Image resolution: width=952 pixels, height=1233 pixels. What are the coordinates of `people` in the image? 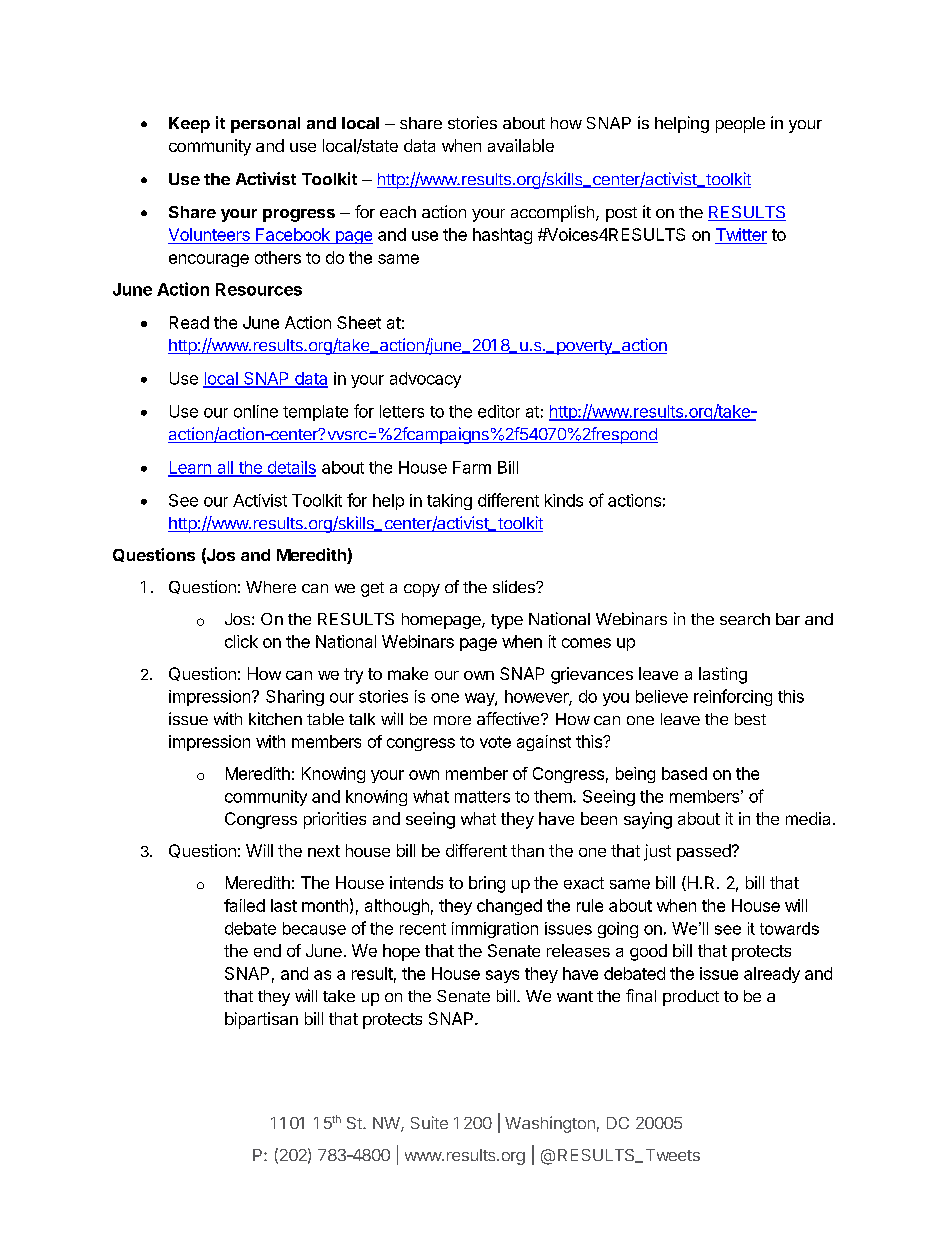 It's located at (740, 125).
